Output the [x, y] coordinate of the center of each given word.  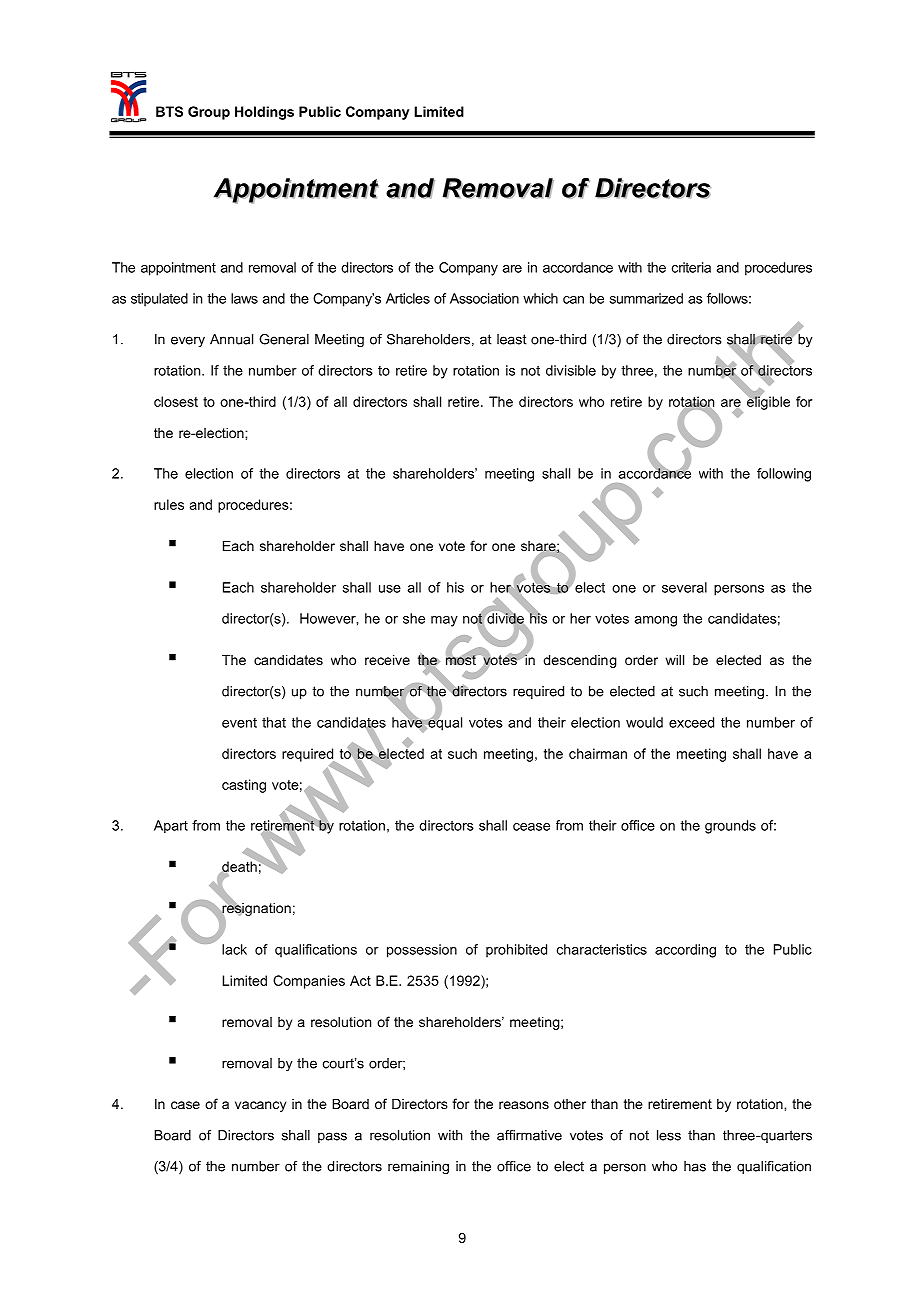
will [675, 660]
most [462, 659]
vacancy [260, 1106]
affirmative [529, 1135]
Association [484, 298]
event [239, 723]
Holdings [264, 113]
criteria [691, 267]
